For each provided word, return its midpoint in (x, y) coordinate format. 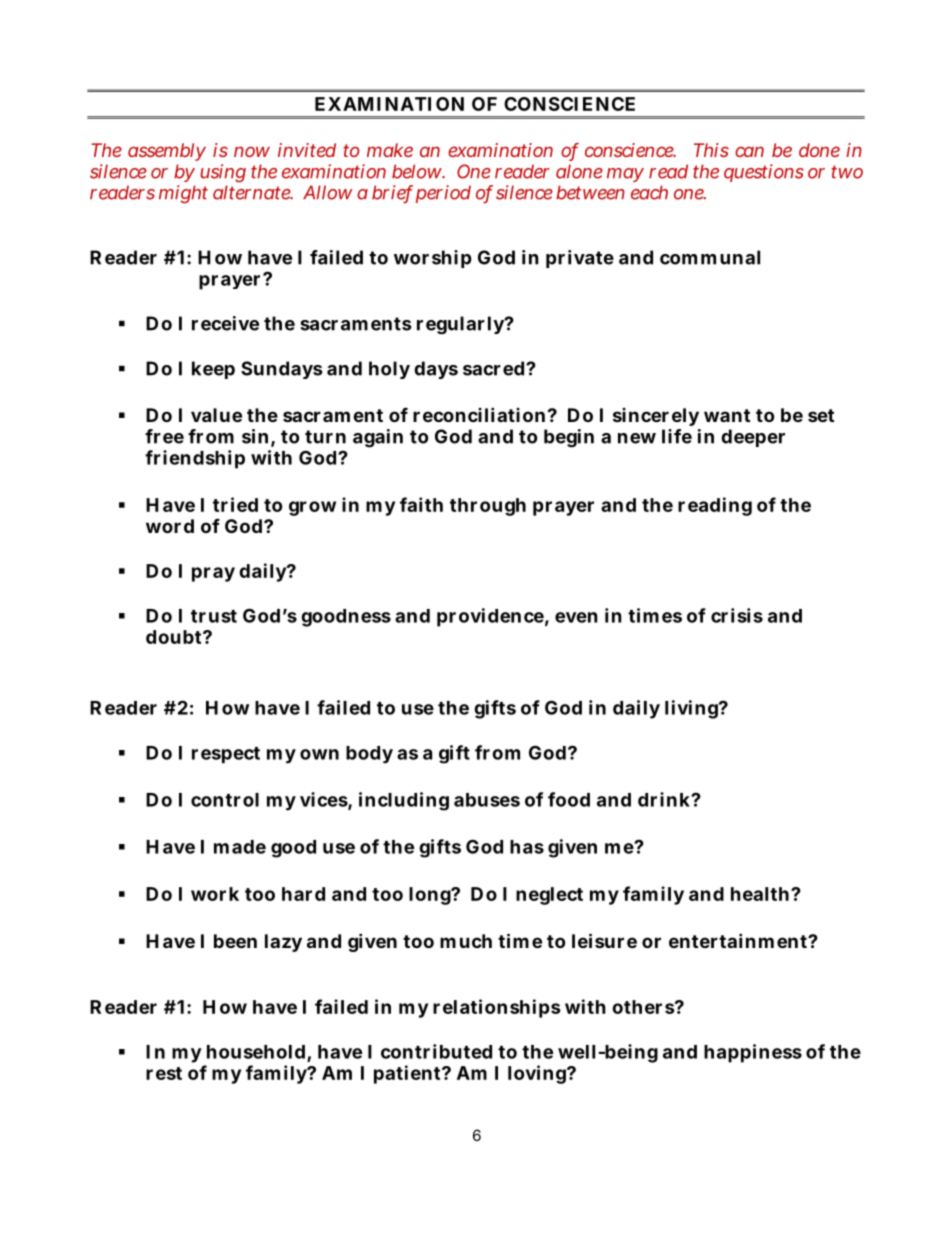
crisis (737, 615)
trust (214, 616)
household (257, 1053)
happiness (753, 1053)
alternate (253, 192)
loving (538, 1074)
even (576, 617)
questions (764, 173)
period (443, 194)
